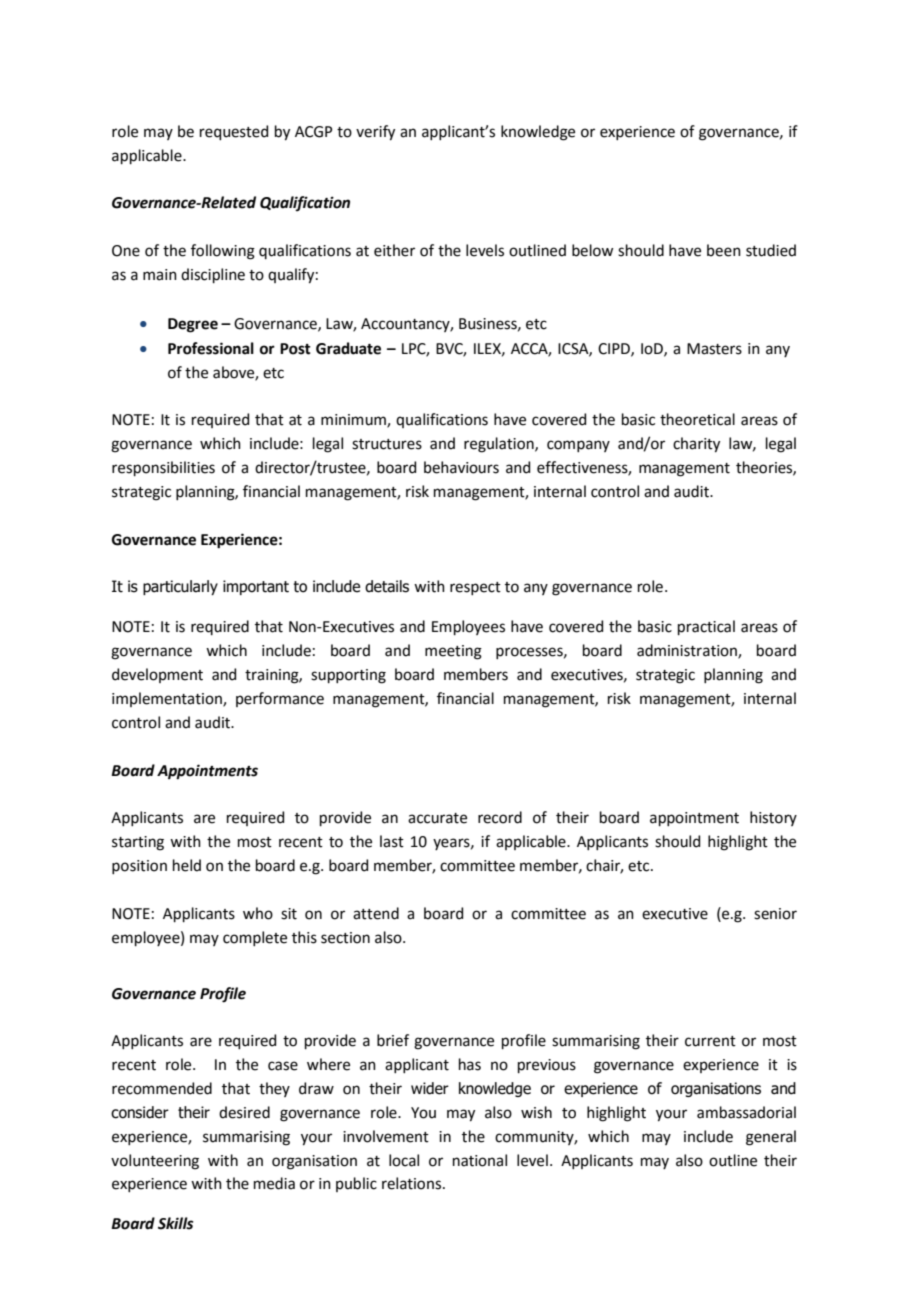  I want to click on held, so click(187, 865).
